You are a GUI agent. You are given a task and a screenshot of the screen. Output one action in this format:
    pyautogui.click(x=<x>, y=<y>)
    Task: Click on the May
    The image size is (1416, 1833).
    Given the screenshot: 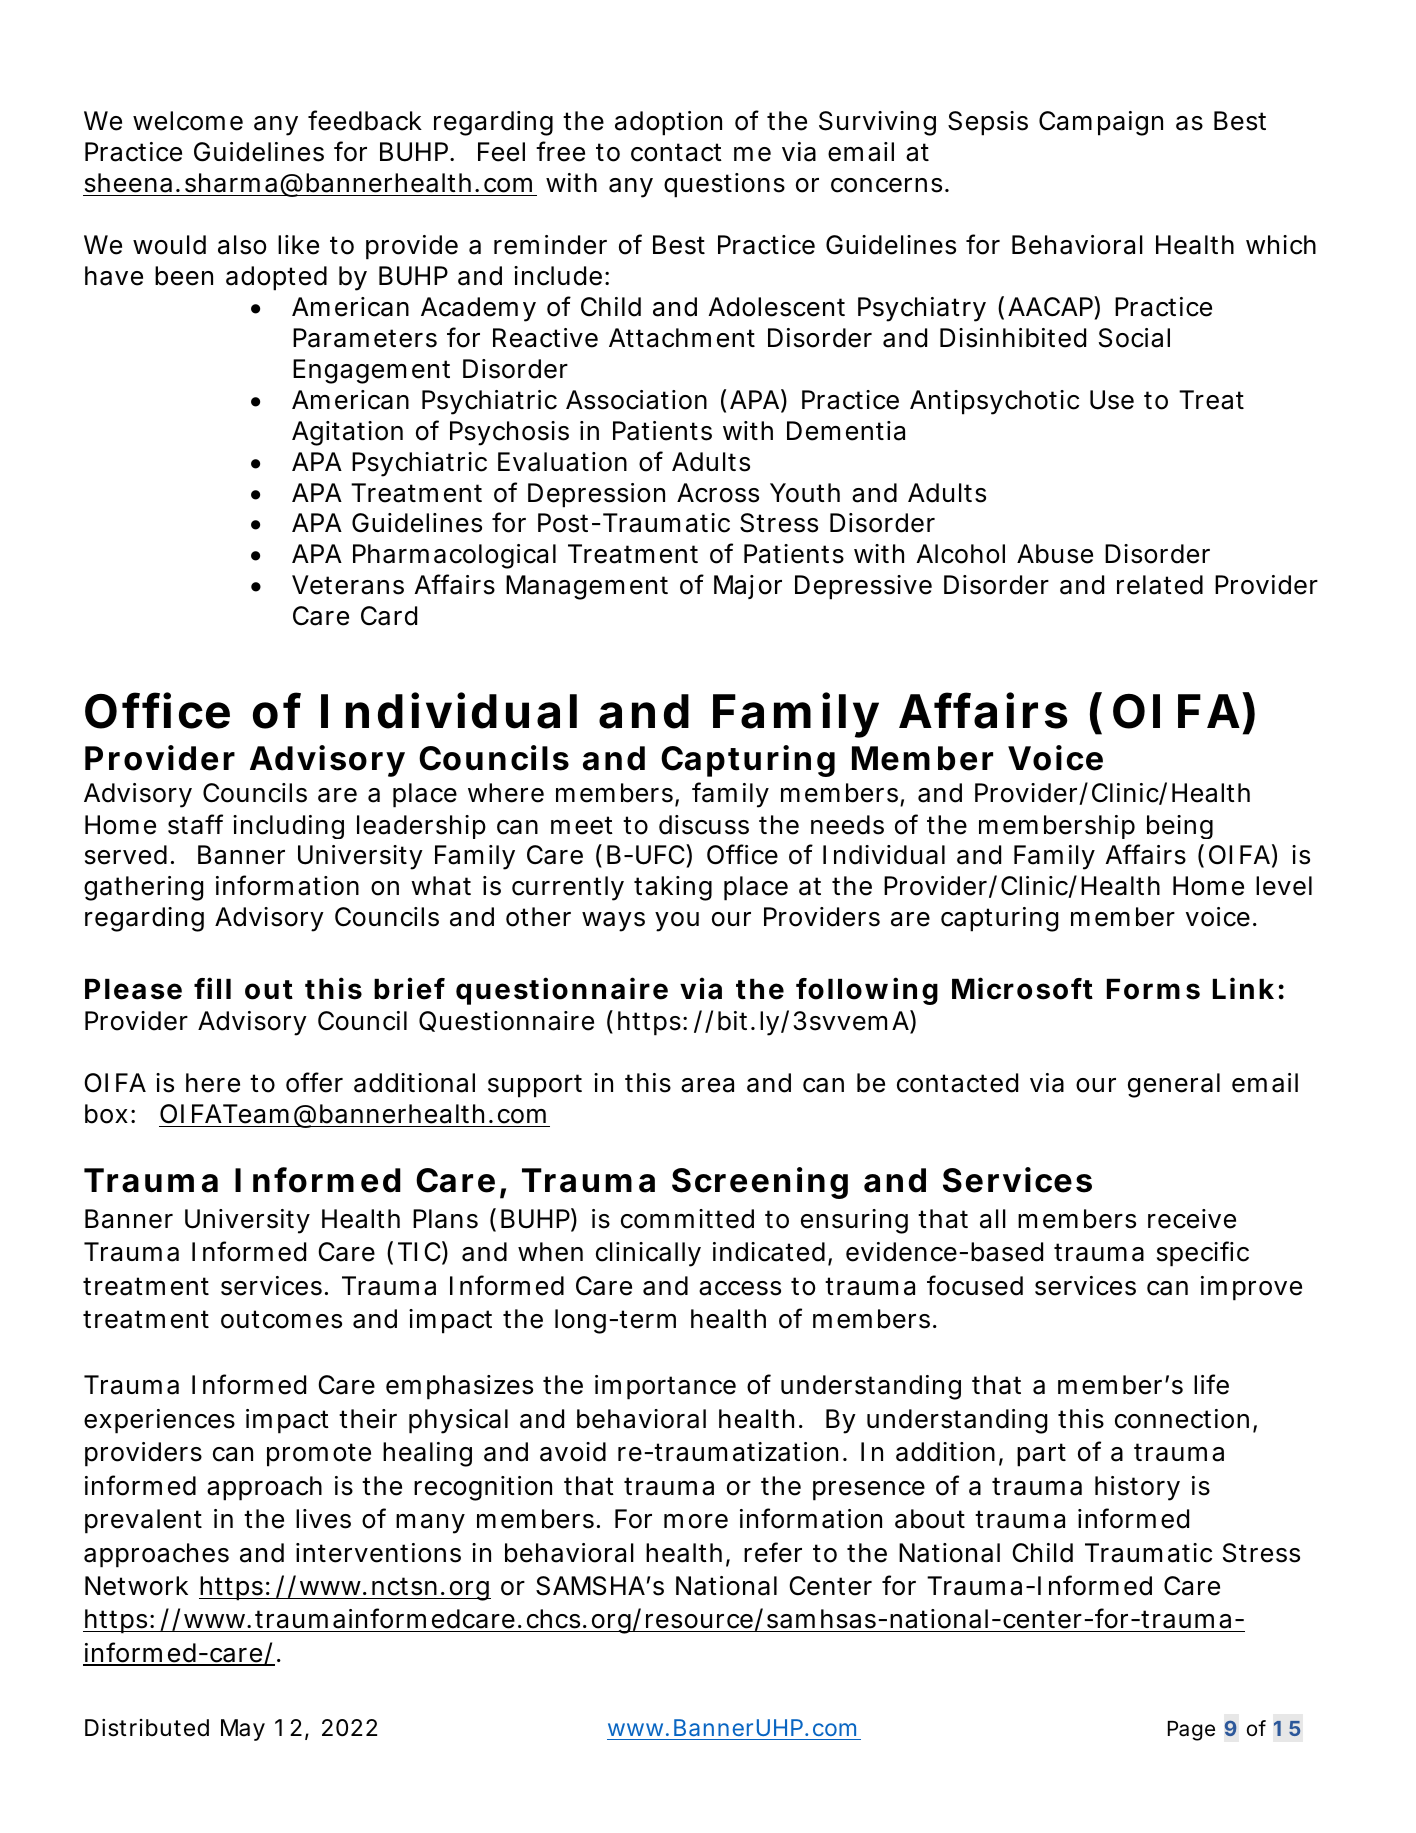 What is the action you would take?
    pyautogui.click(x=243, y=1730)
